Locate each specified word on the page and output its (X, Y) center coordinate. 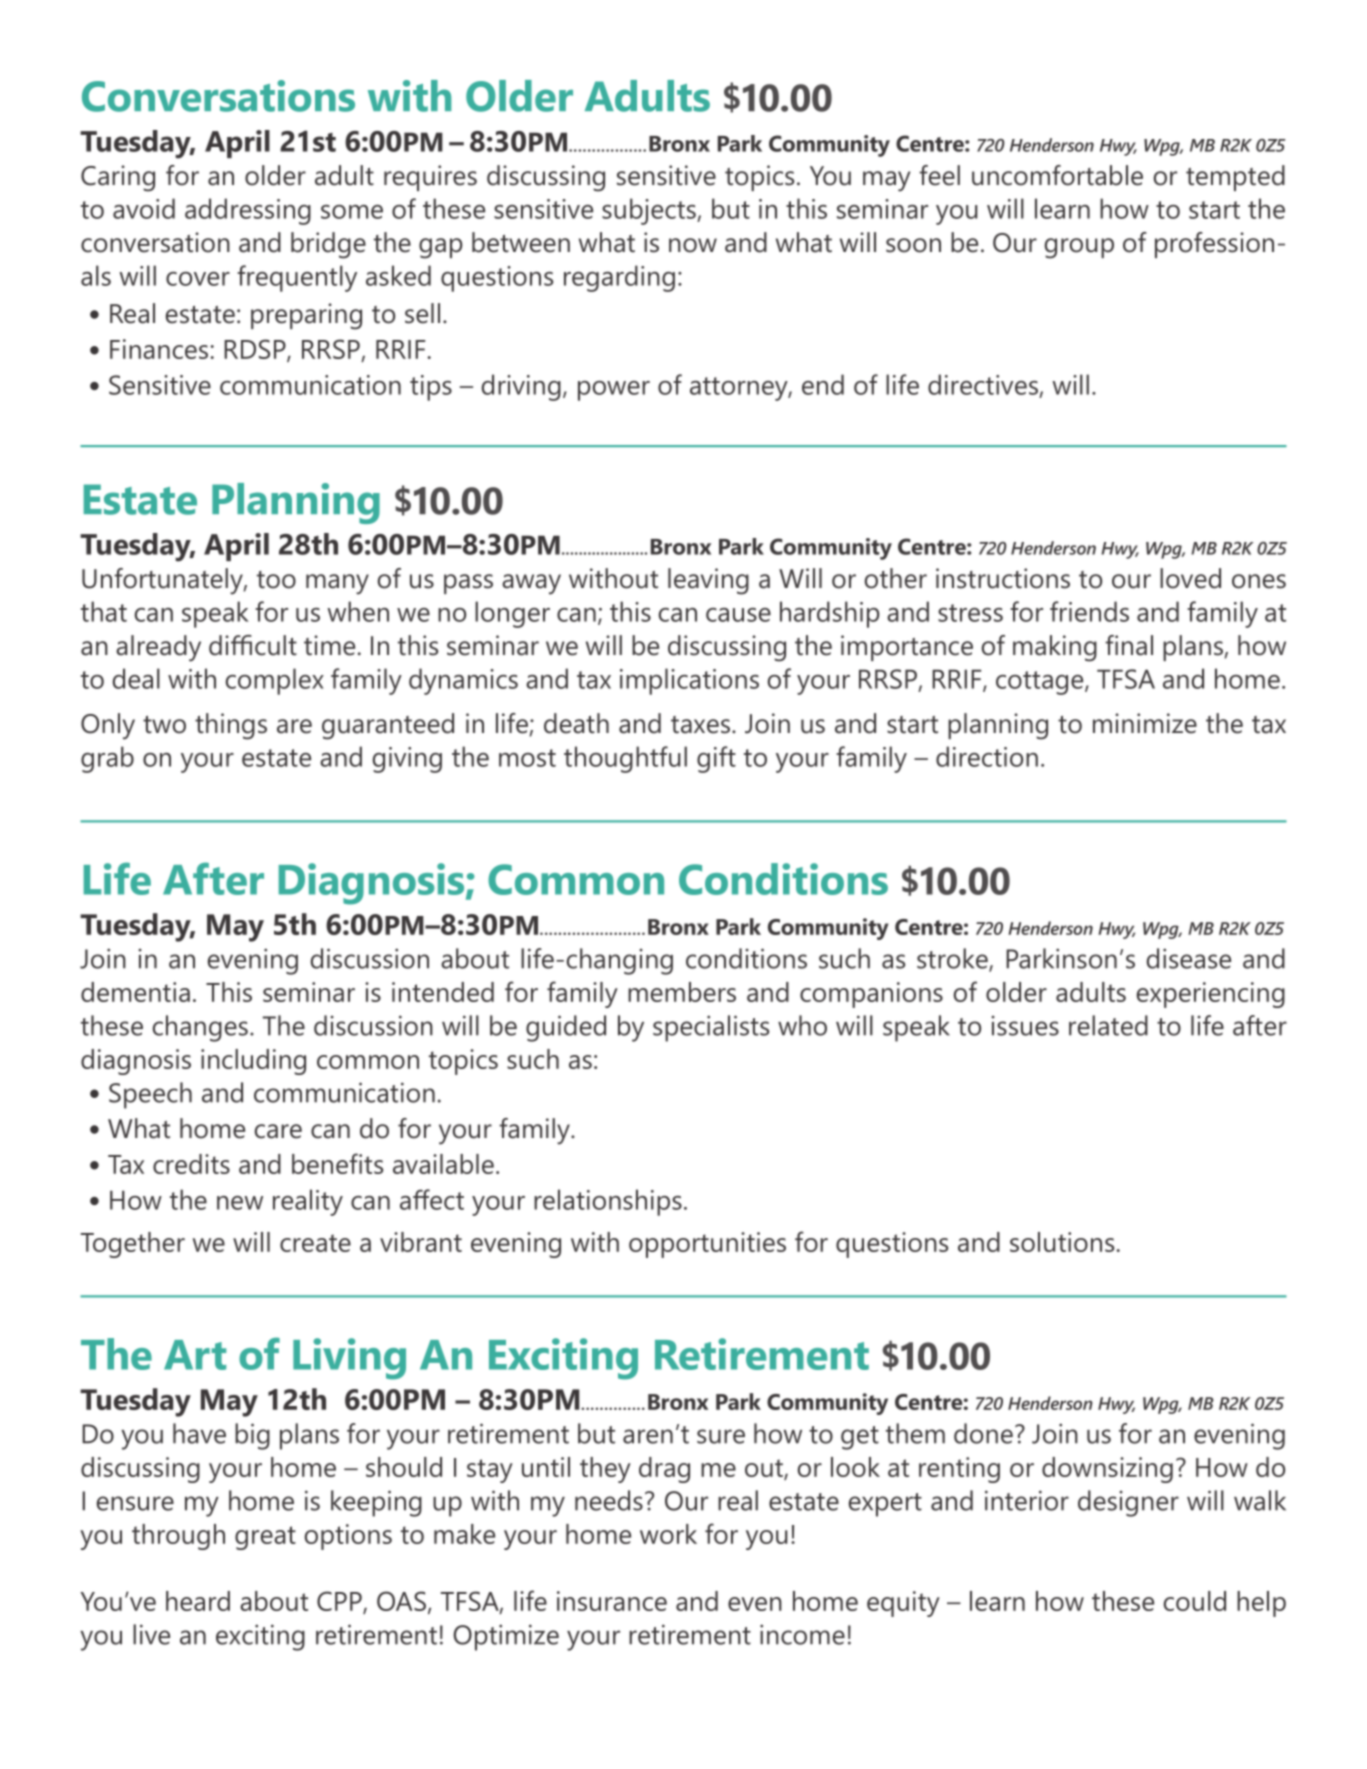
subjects (650, 211)
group (1079, 248)
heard (198, 1601)
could (1195, 1601)
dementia (135, 992)
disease (1189, 958)
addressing (248, 211)
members (682, 992)
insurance (612, 1601)
